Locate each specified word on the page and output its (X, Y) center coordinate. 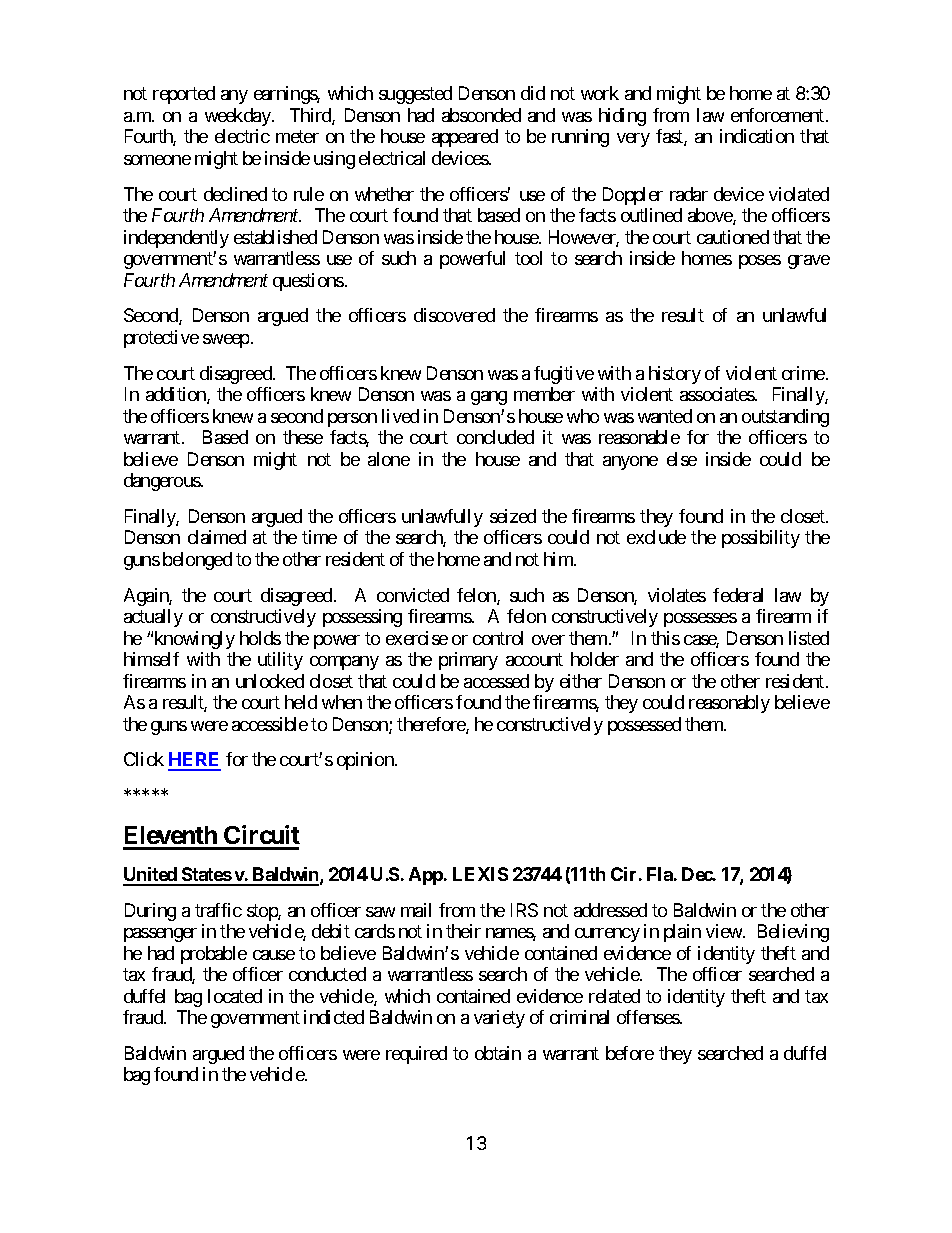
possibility (761, 539)
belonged (197, 561)
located (235, 996)
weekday (239, 117)
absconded (481, 115)
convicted (413, 595)
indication (757, 136)
